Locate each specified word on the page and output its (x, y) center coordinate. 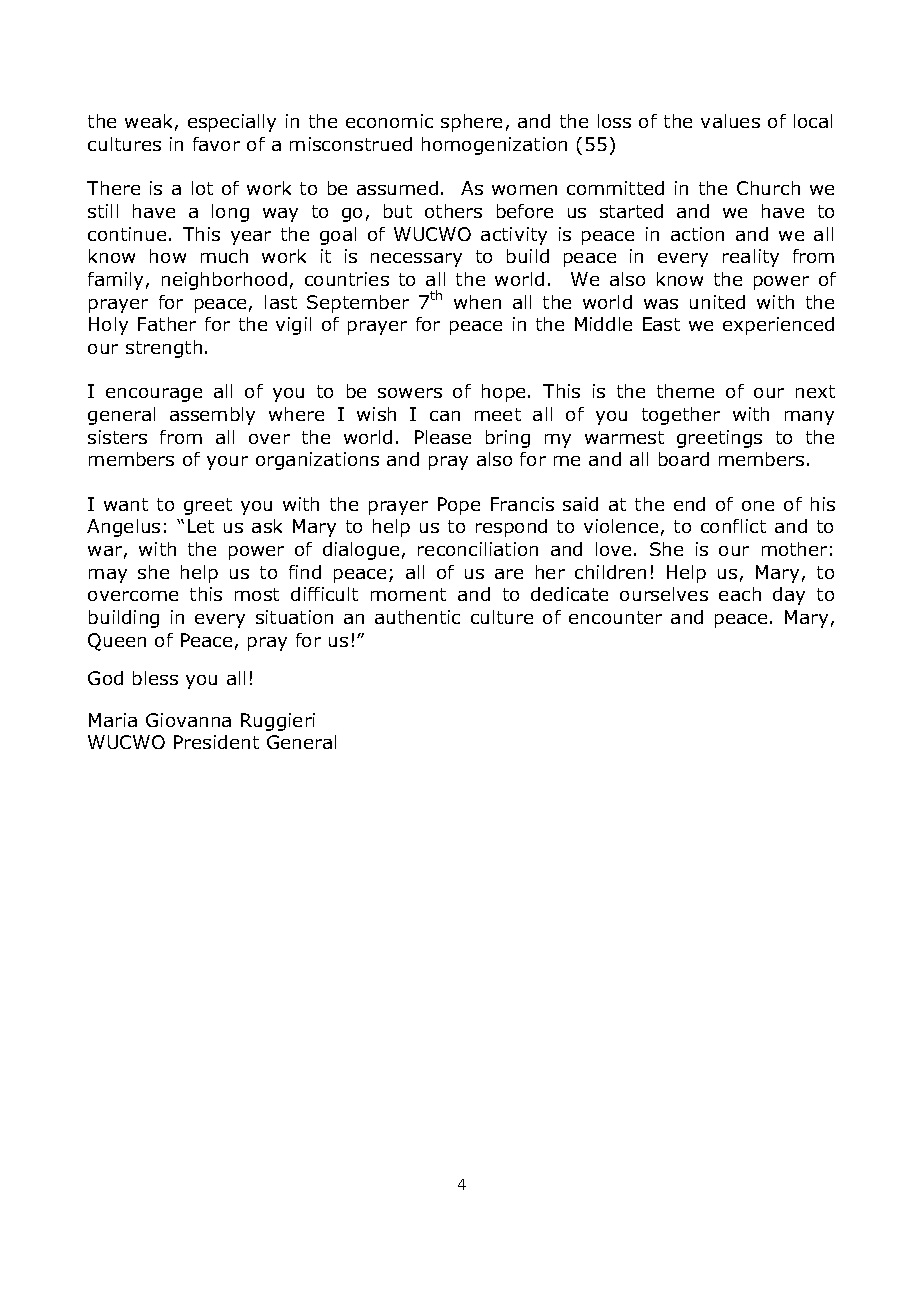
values (730, 121)
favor (216, 144)
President (216, 742)
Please (443, 437)
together (681, 416)
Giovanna (188, 720)
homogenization (494, 146)
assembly (212, 416)
